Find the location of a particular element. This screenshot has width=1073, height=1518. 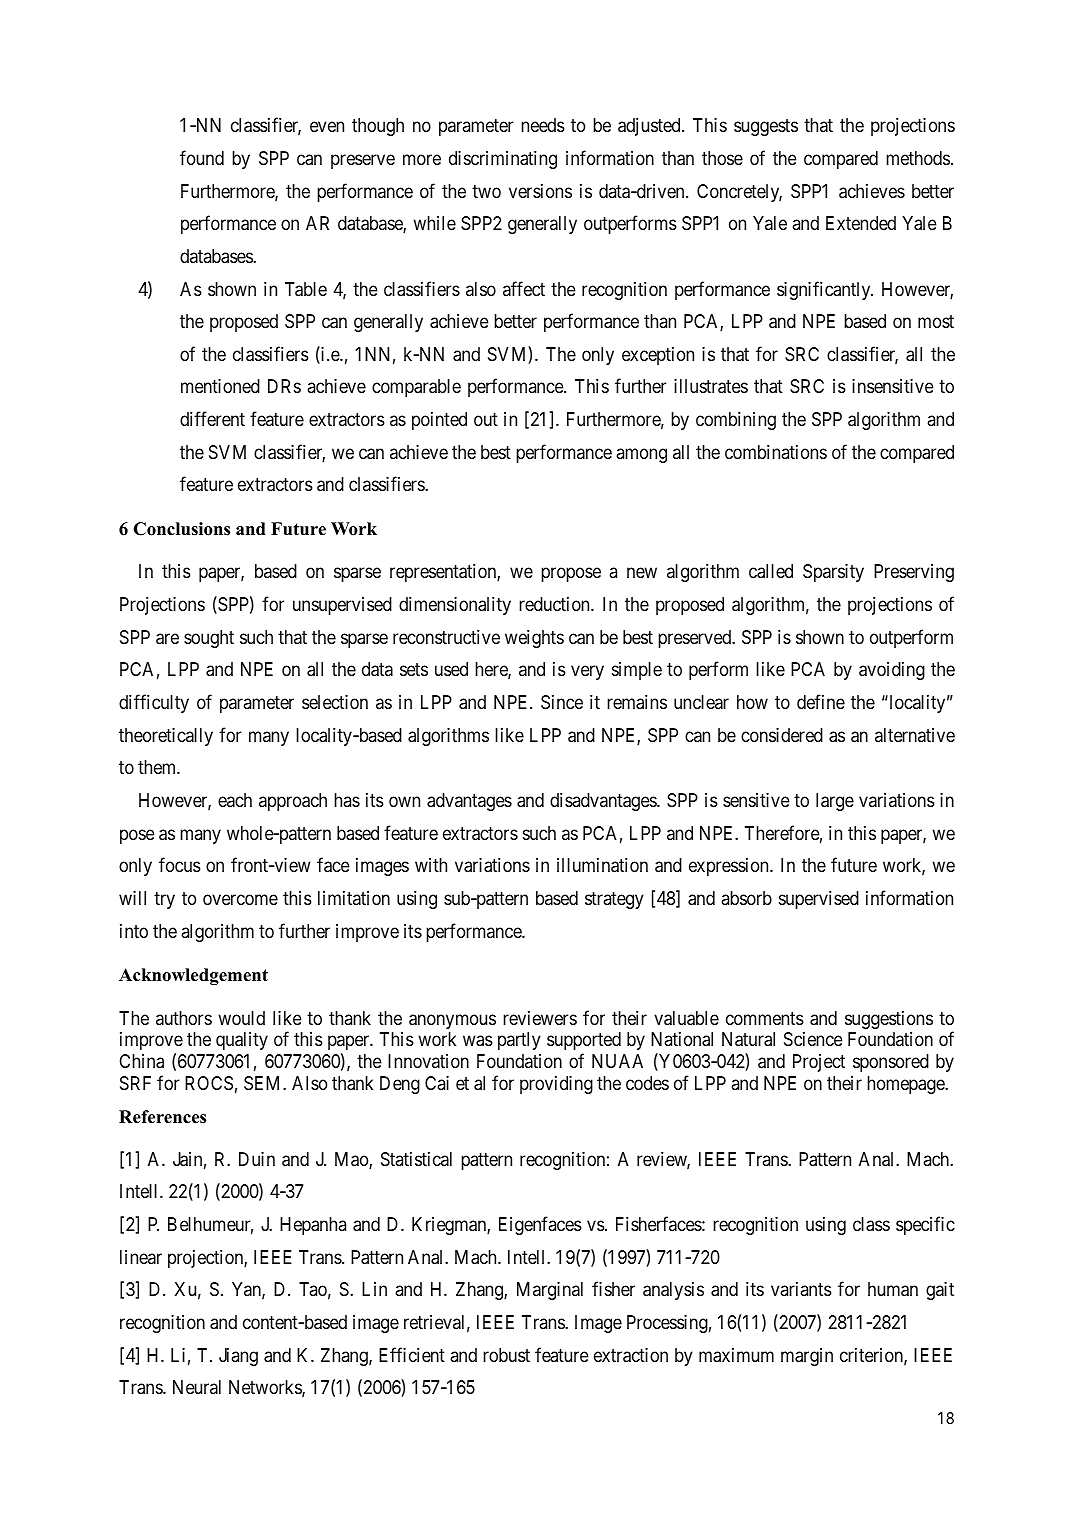

Jiang is located at coordinates (238, 1357).
